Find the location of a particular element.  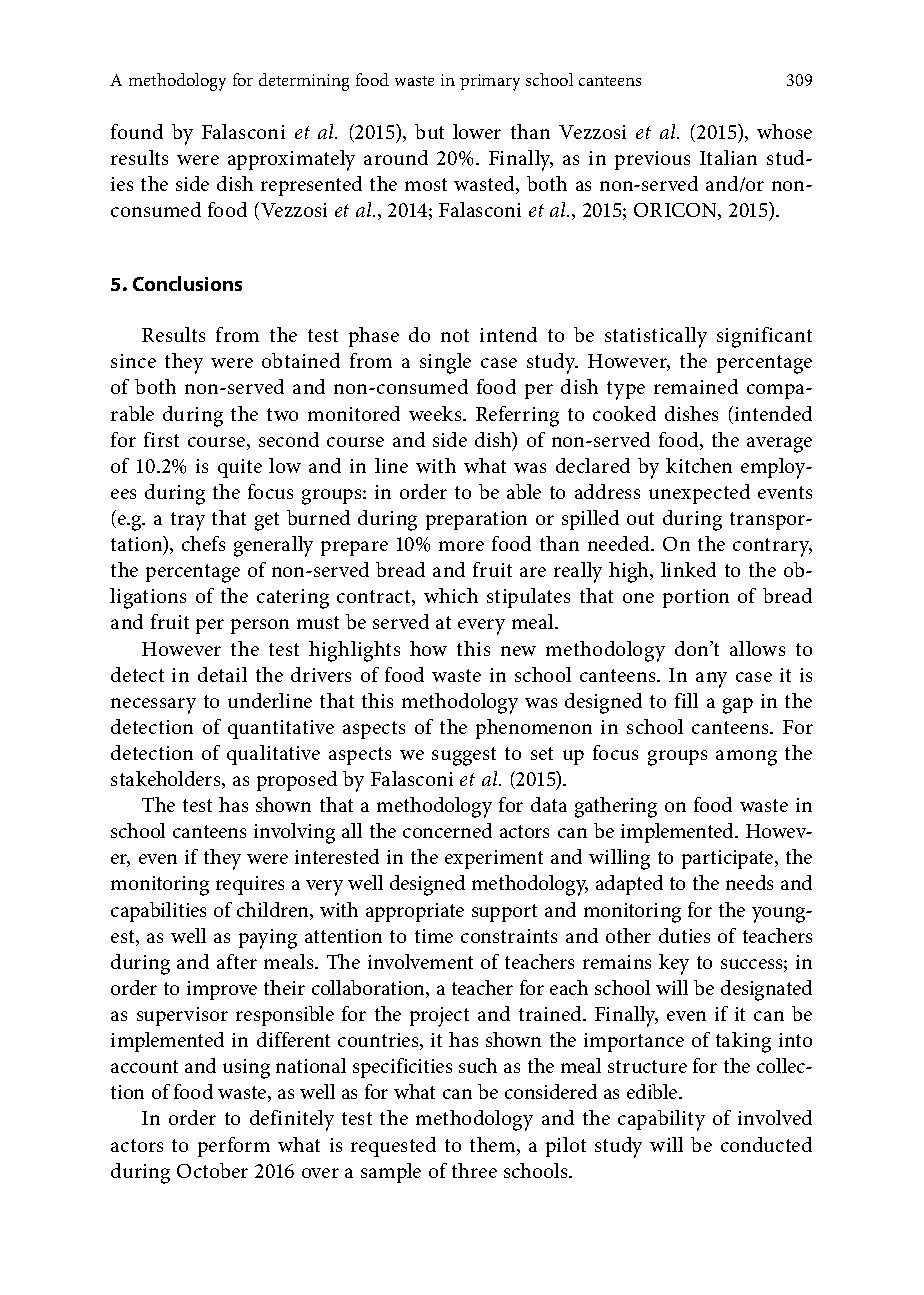

single is located at coordinates (445, 363).
